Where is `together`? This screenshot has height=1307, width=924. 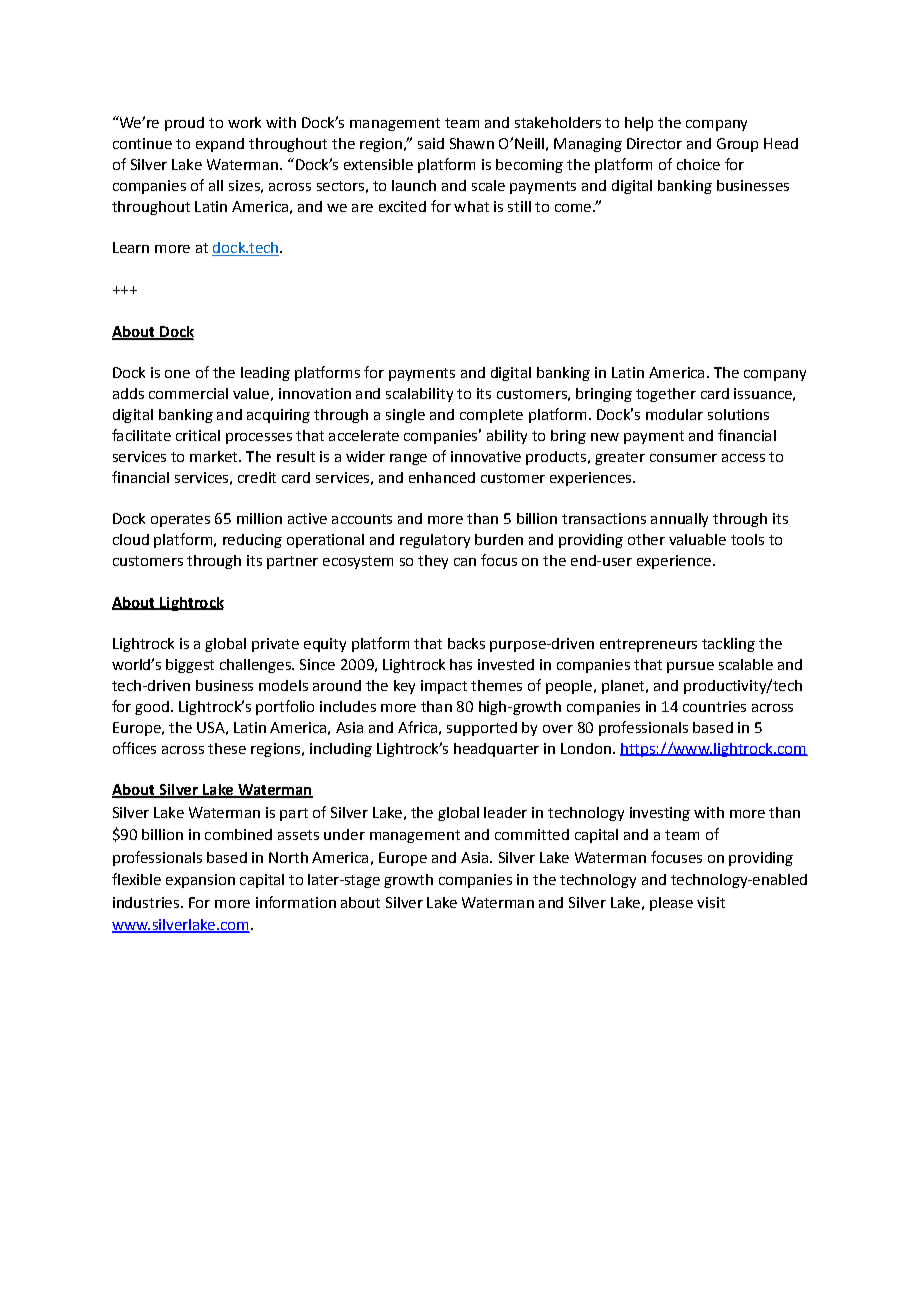
together is located at coordinates (666, 395).
